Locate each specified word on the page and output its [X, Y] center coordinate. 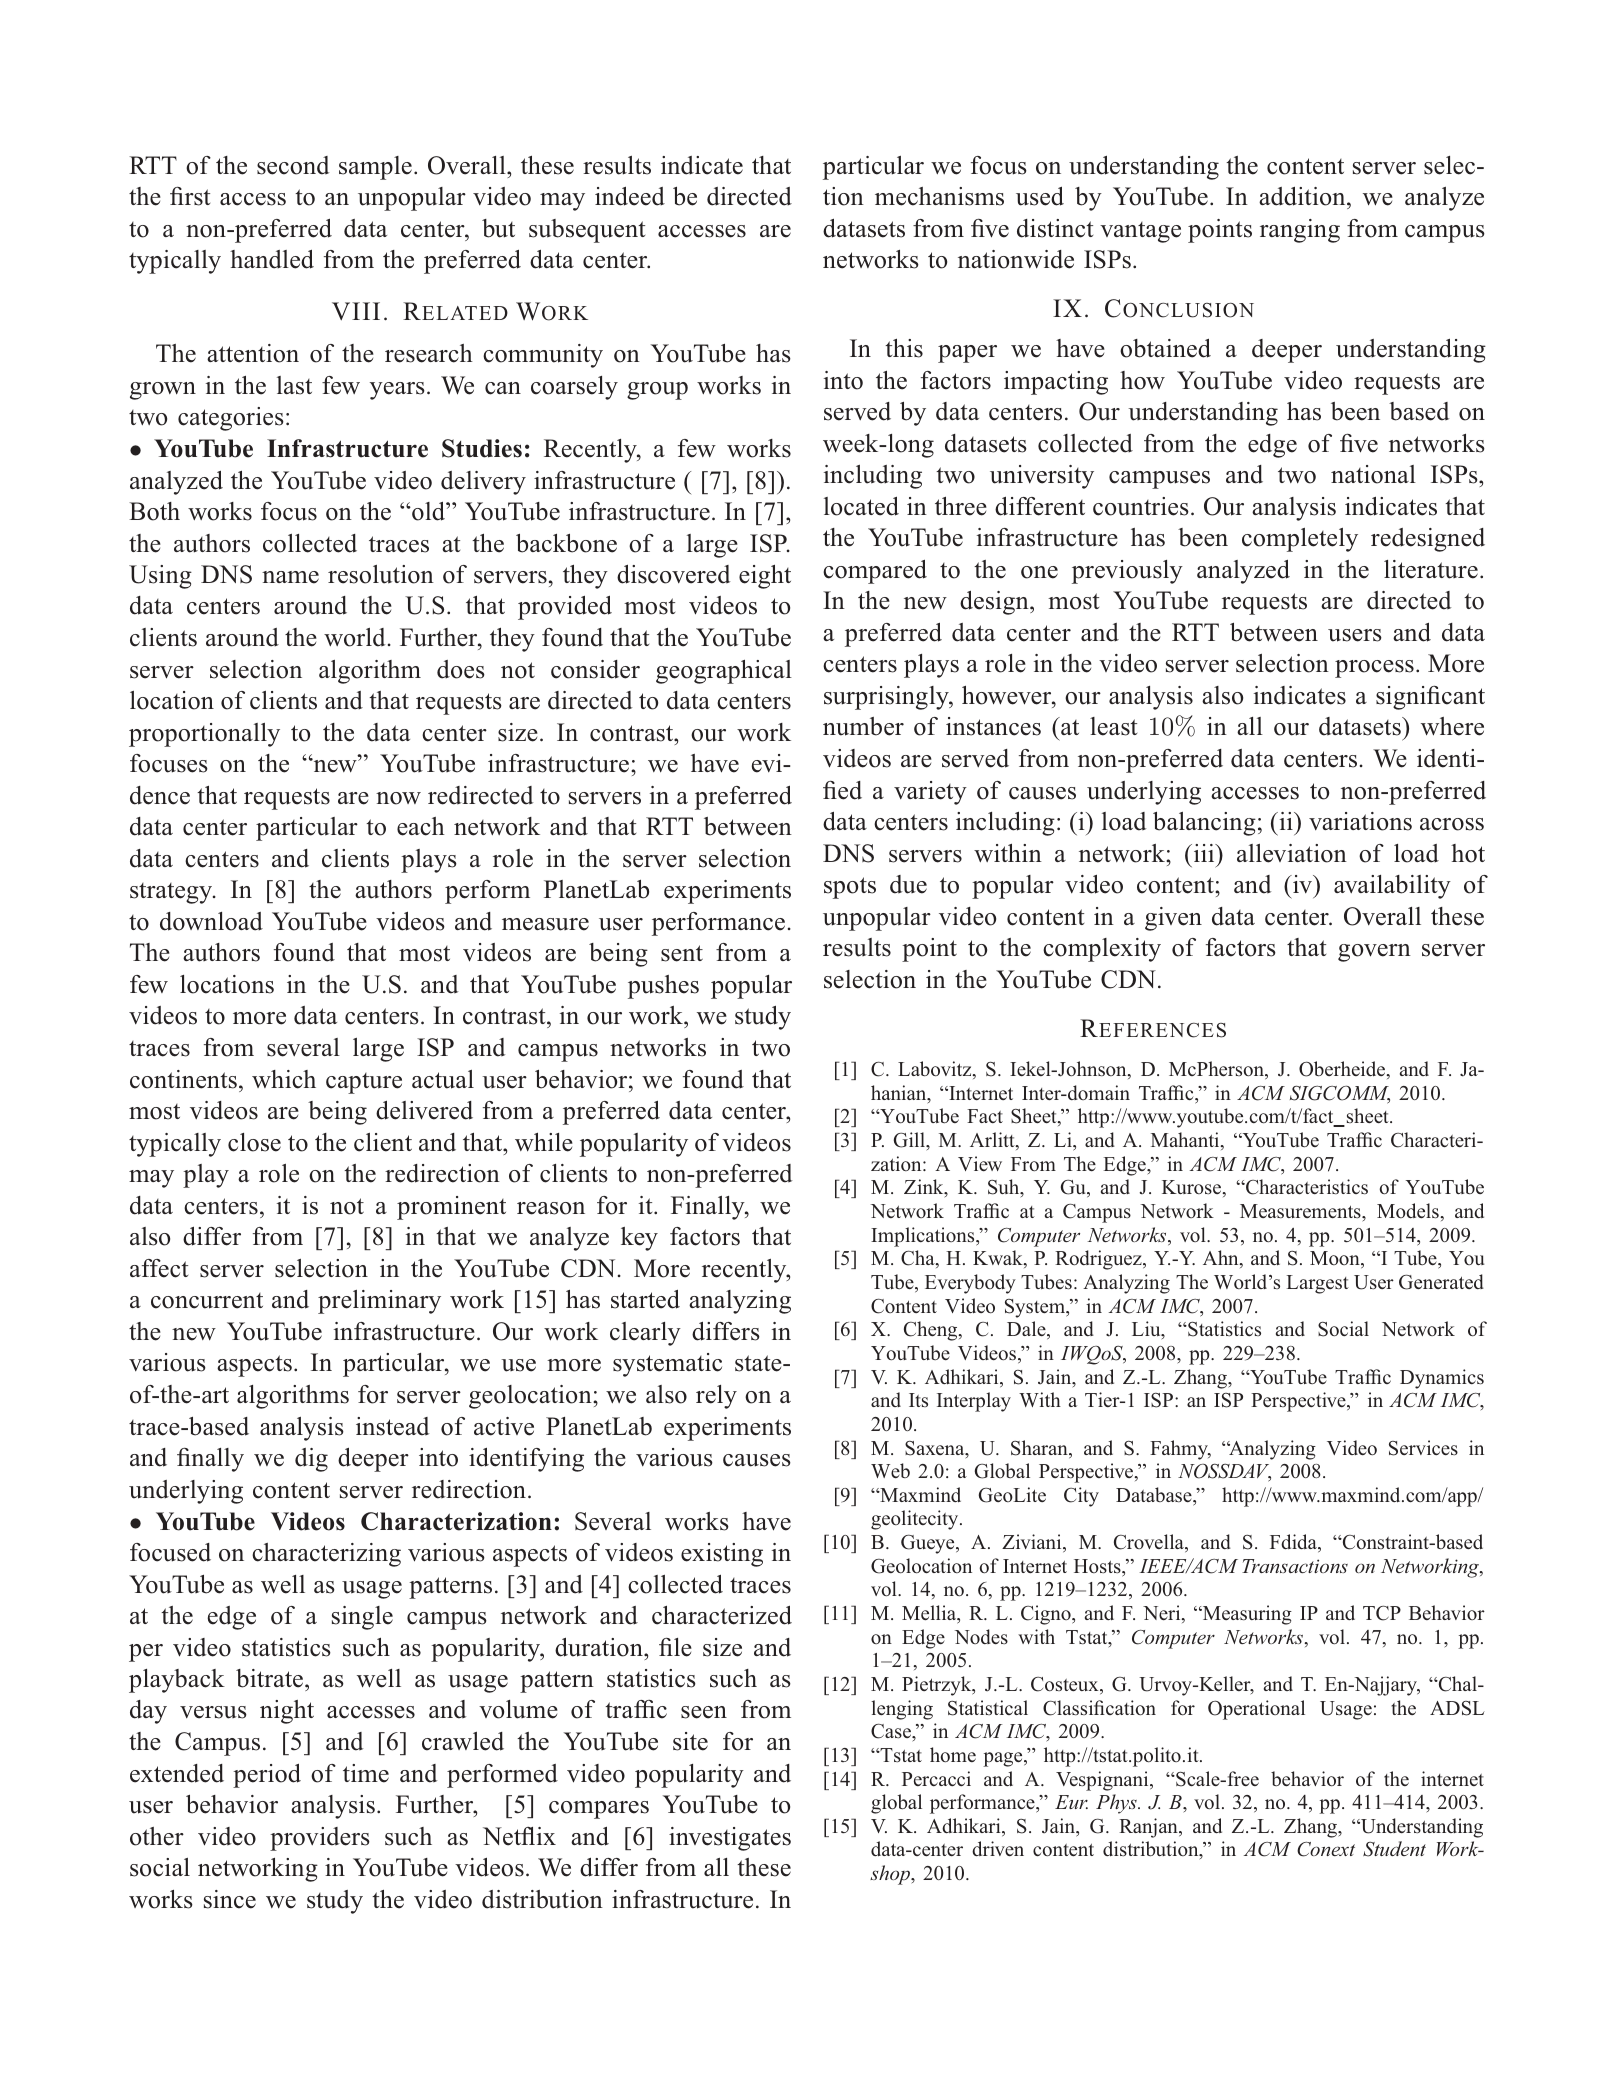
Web [890, 1470]
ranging [1300, 231]
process [1374, 669]
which [284, 1079]
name [290, 577]
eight [765, 577]
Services [1423, 1448]
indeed [630, 196]
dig [311, 1460]
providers [320, 1839]
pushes [663, 987]
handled [272, 259]
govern [1374, 953]
